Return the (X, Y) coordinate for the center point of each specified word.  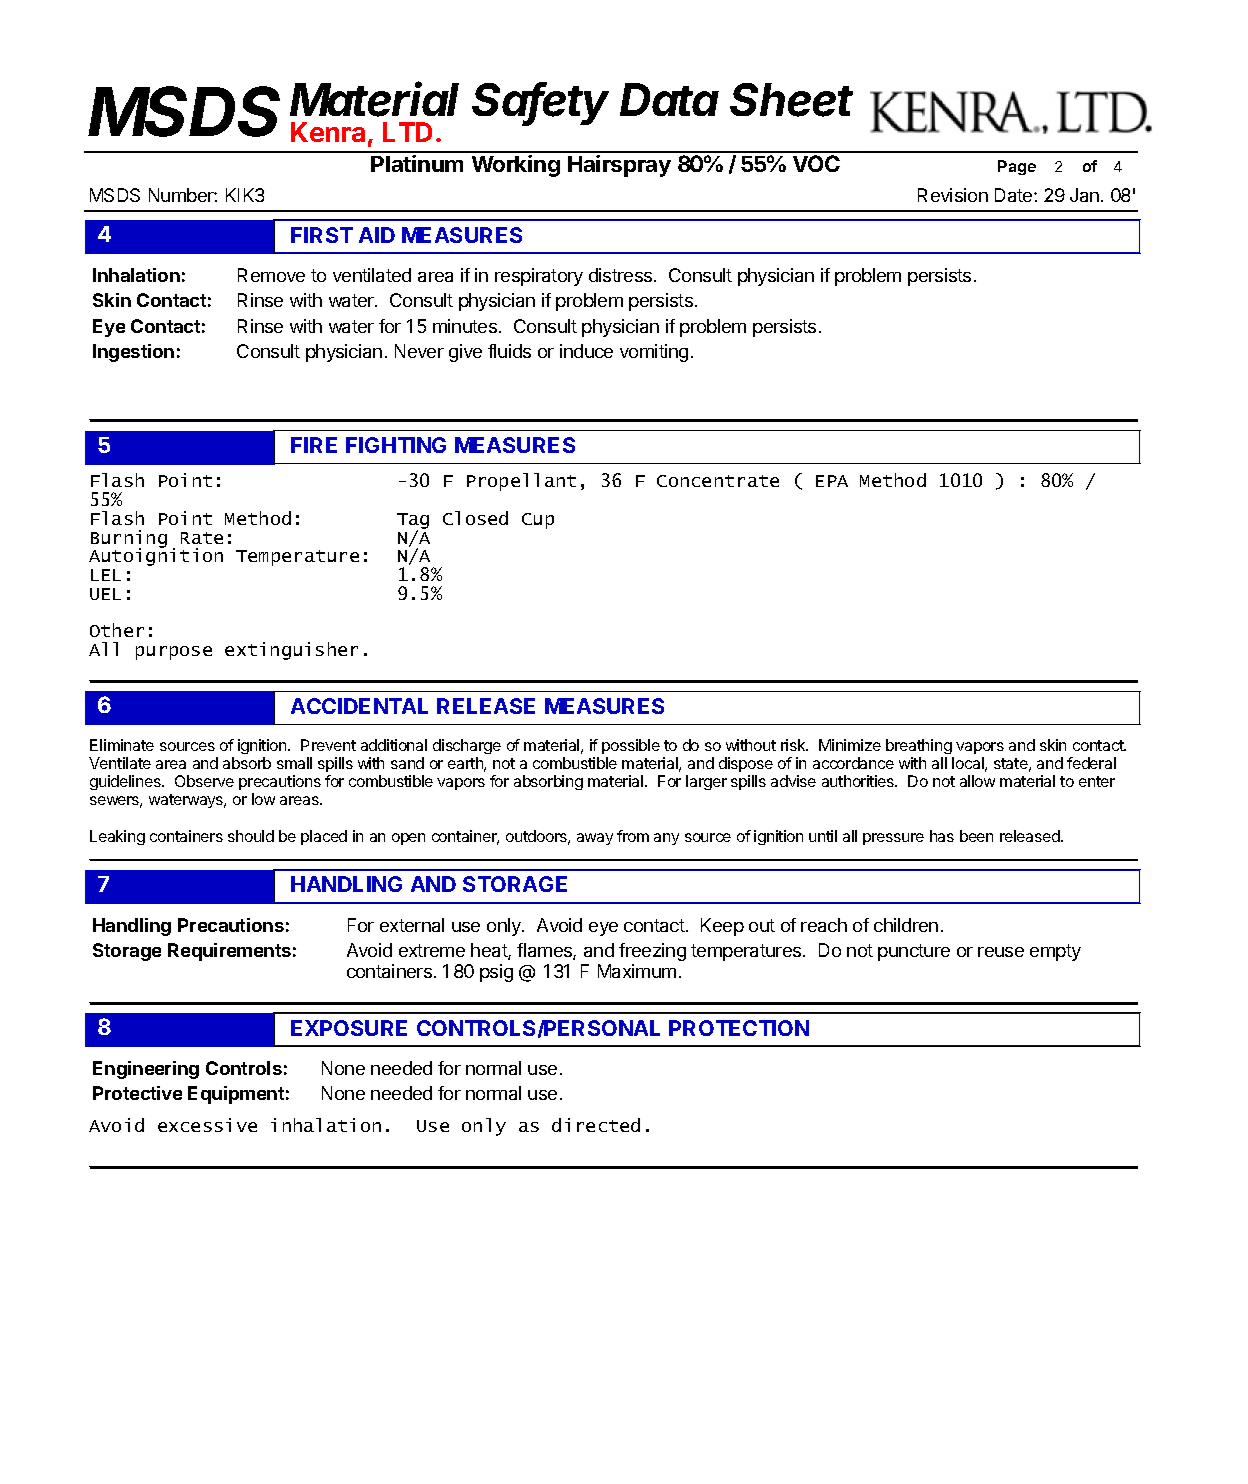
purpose (174, 653)
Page (1017, 167)
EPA (832, 481)
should (251, 836)
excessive (207, 1125)
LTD (407, 132)
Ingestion (133, 353)
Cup (538, 521)
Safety (541, 104)
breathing (919, 746)
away (595, 839)
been (976, 836)
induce (586, 351)
